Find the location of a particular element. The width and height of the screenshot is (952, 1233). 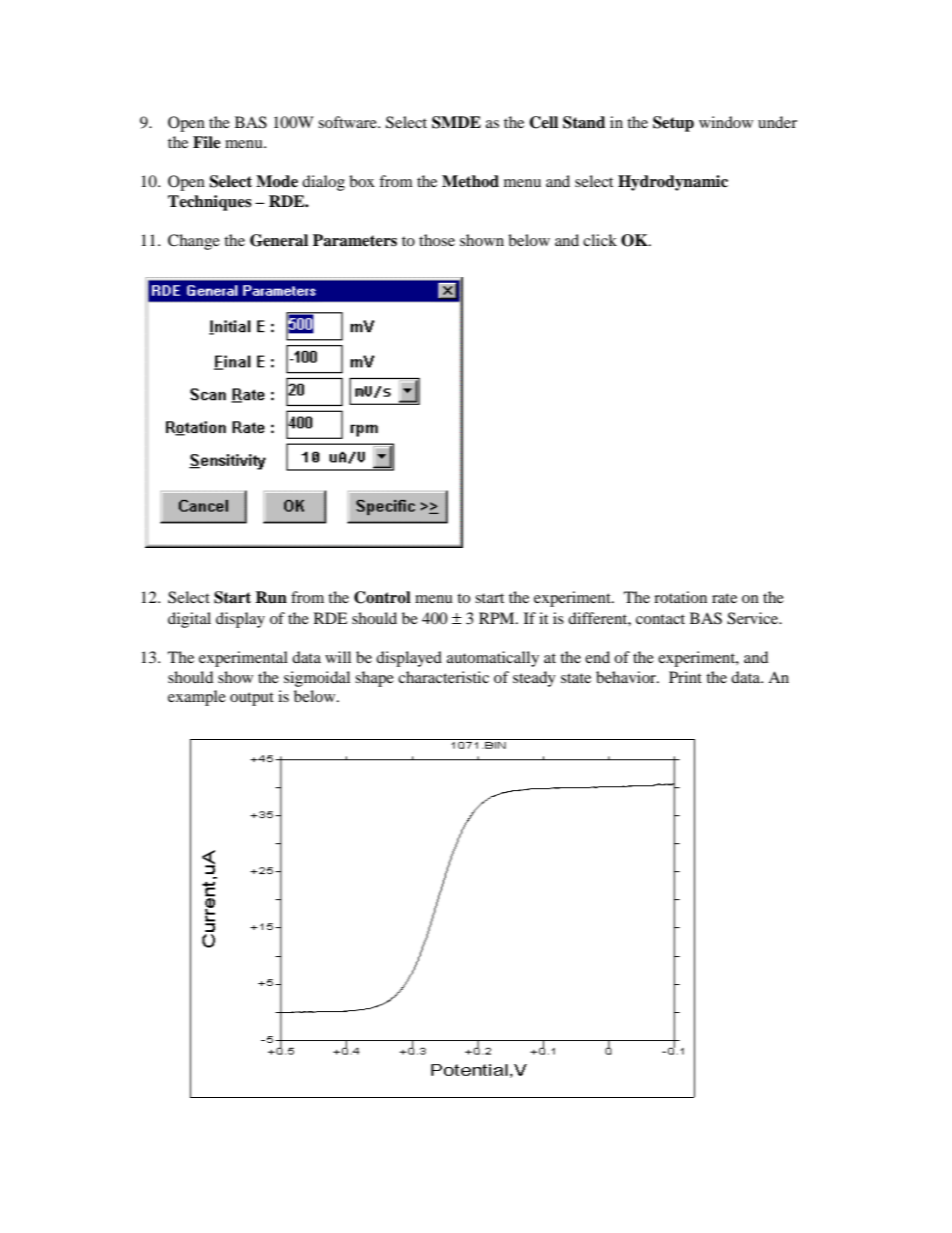

Run is located at coordinates (271, 597).
